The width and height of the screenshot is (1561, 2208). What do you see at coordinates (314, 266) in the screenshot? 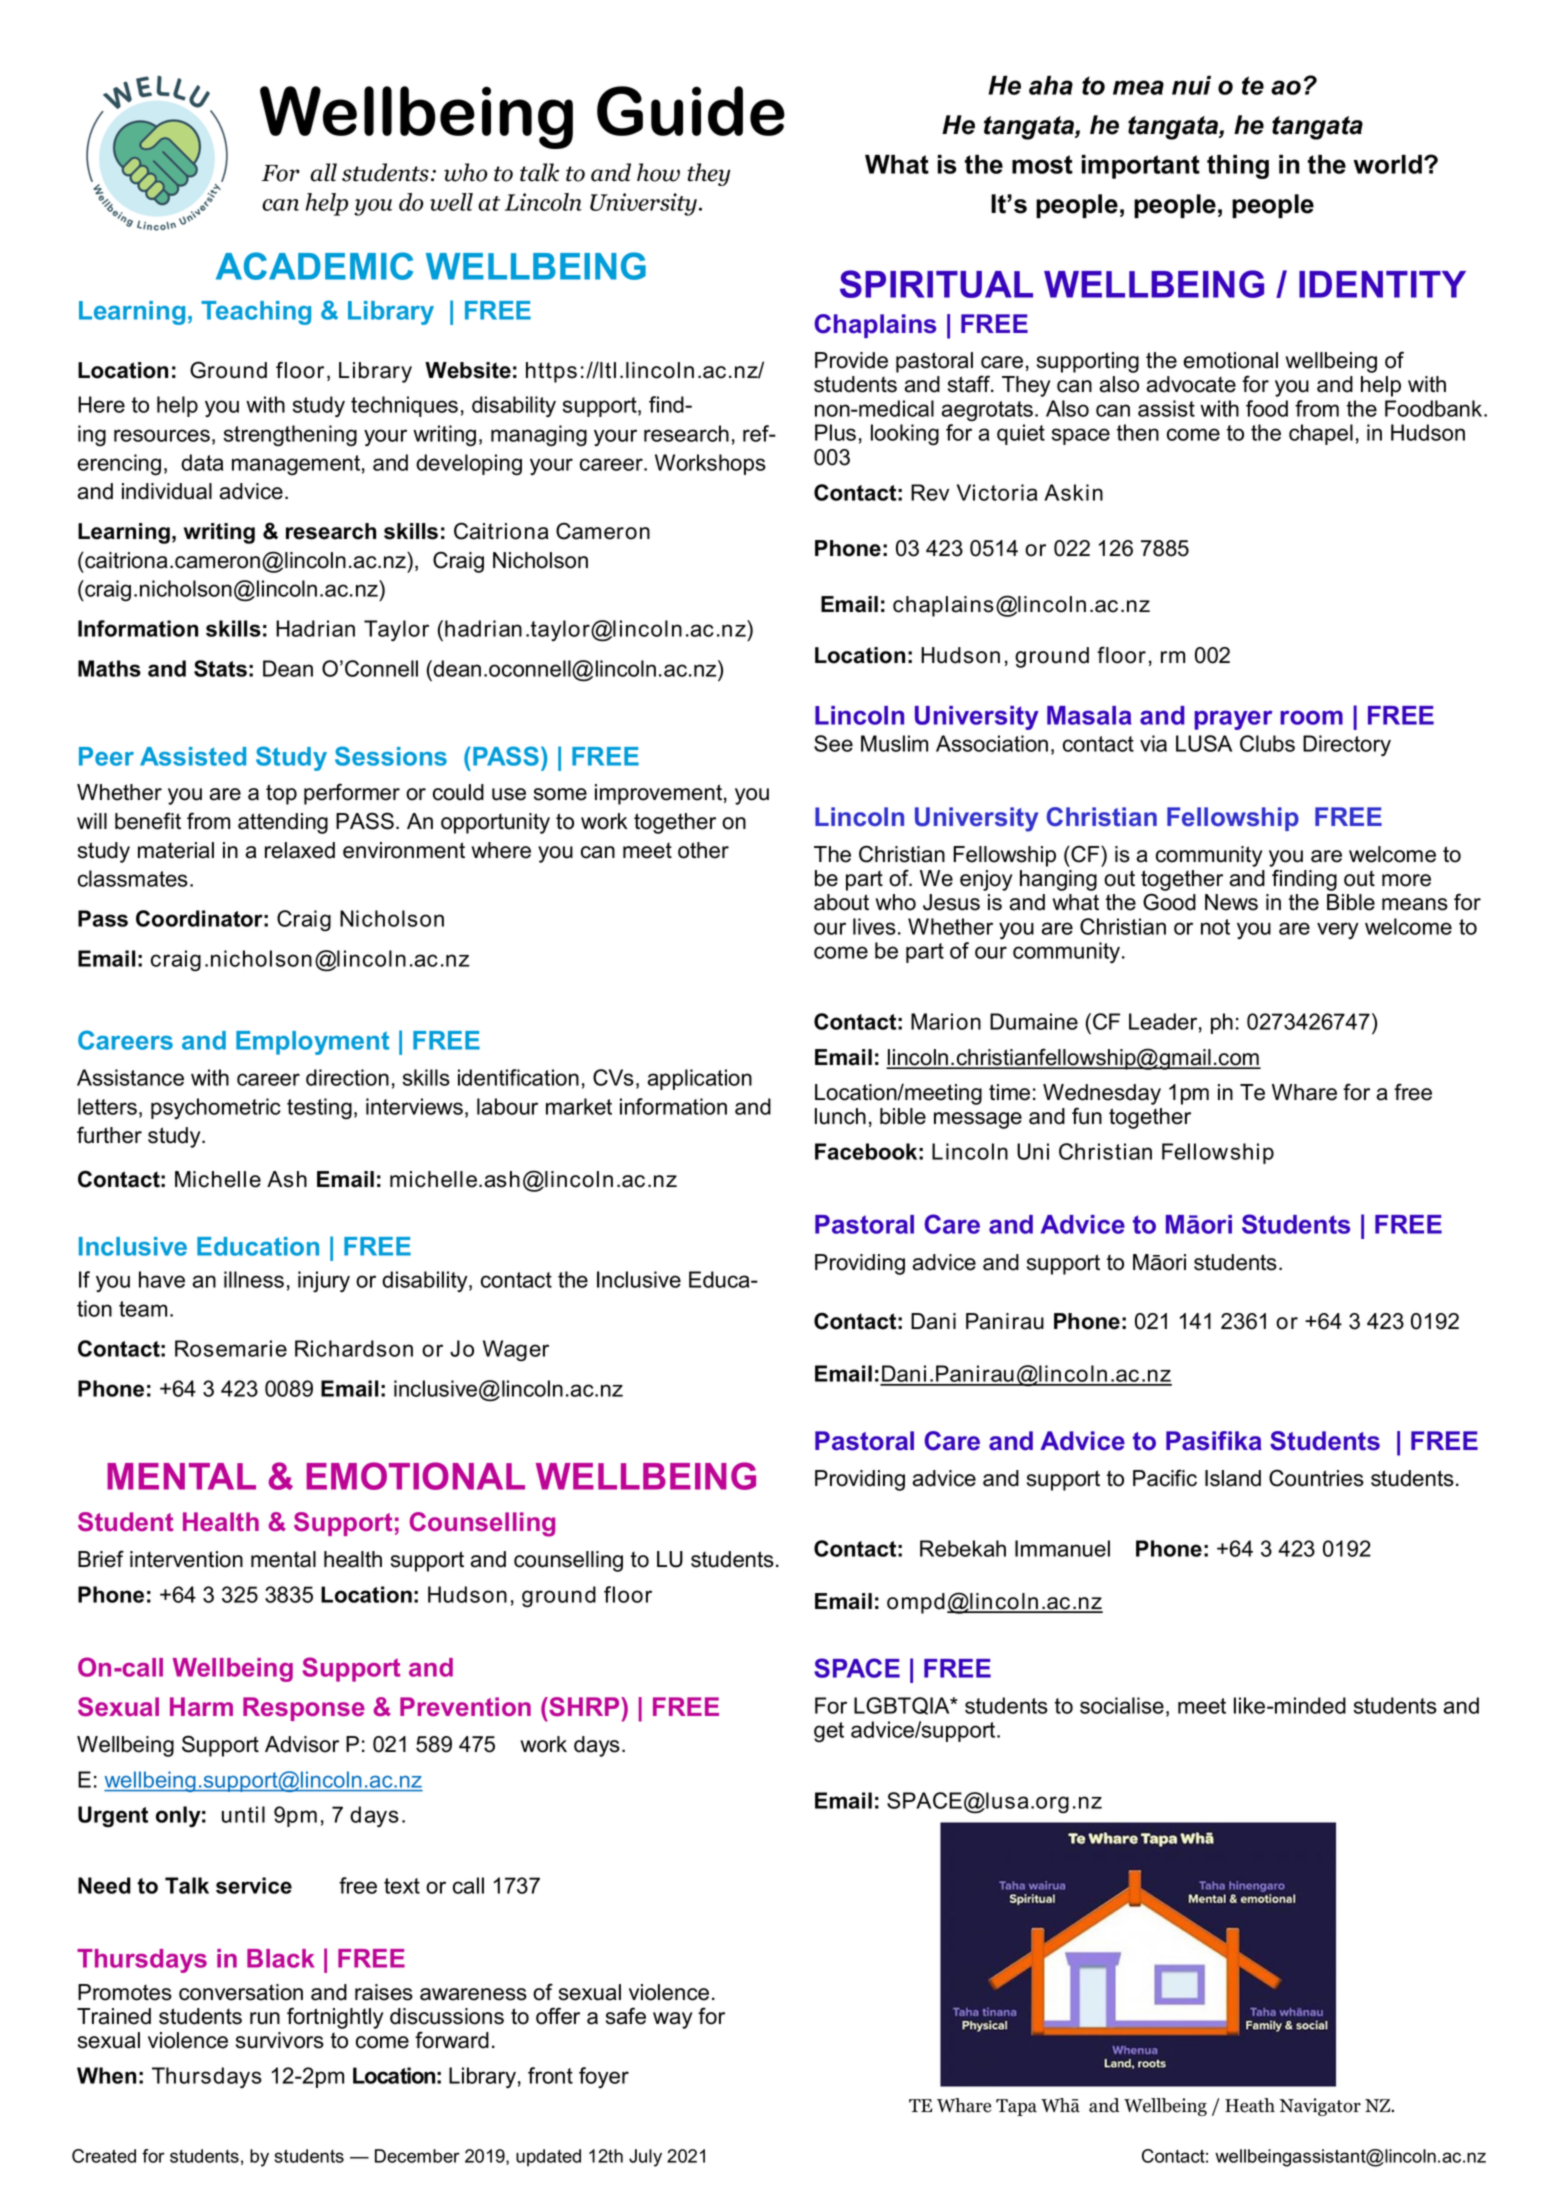
I see `ACADEMIC` at bounding box center [314, 266].
